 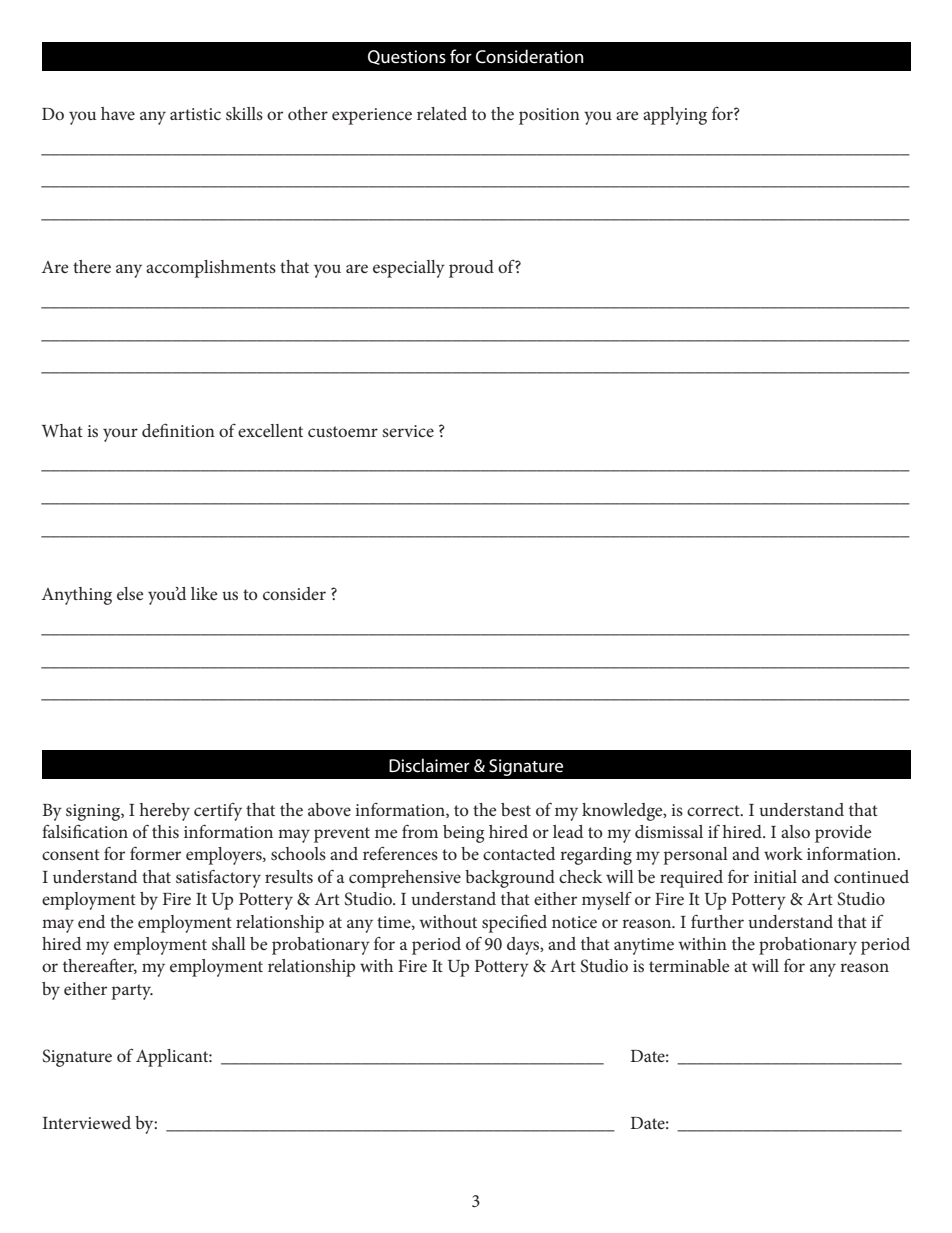 I want to click on Interviewed, so click(x=87, y=1122).
